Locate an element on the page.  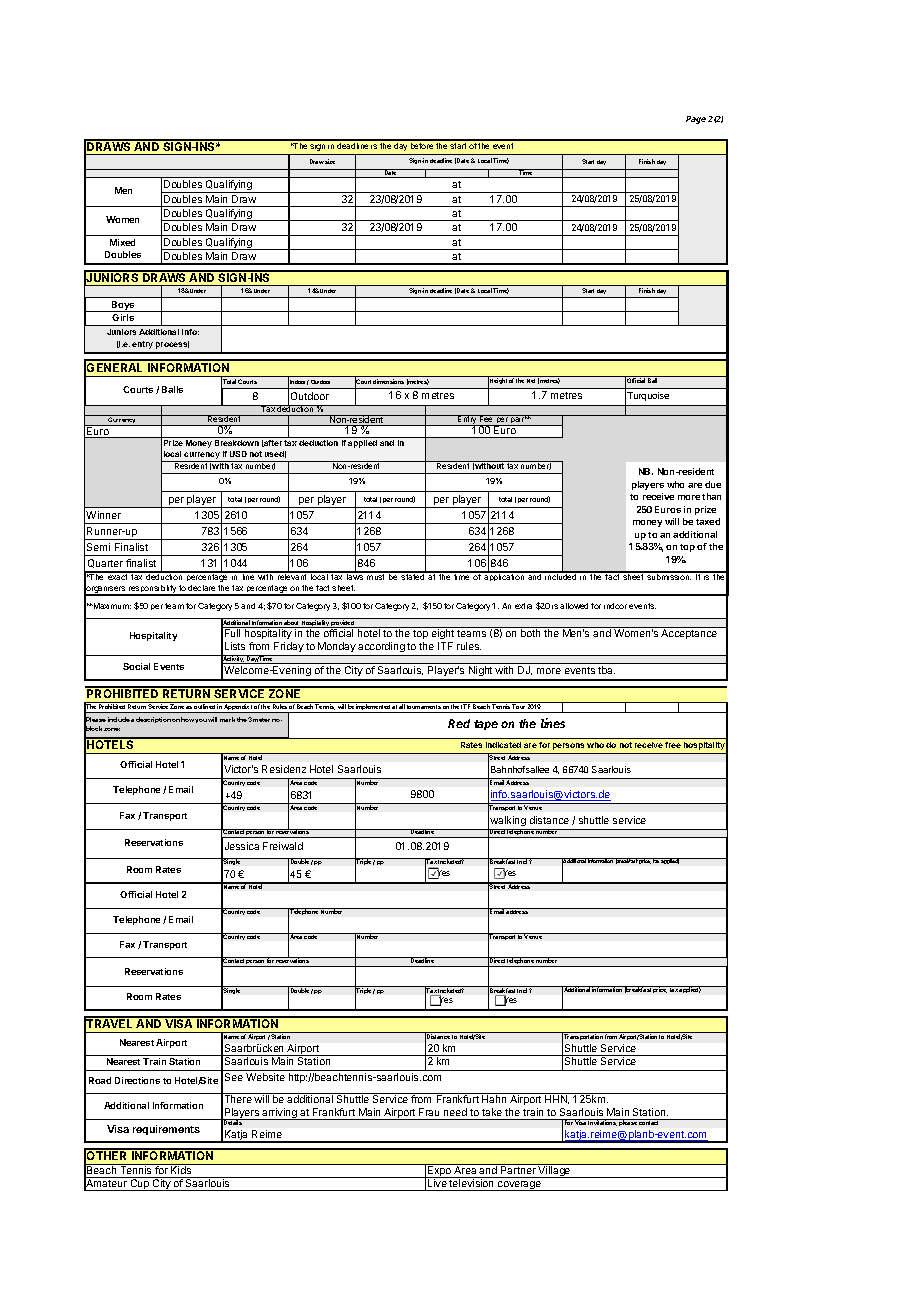
Frau is located at coordinates (429, 1112).
